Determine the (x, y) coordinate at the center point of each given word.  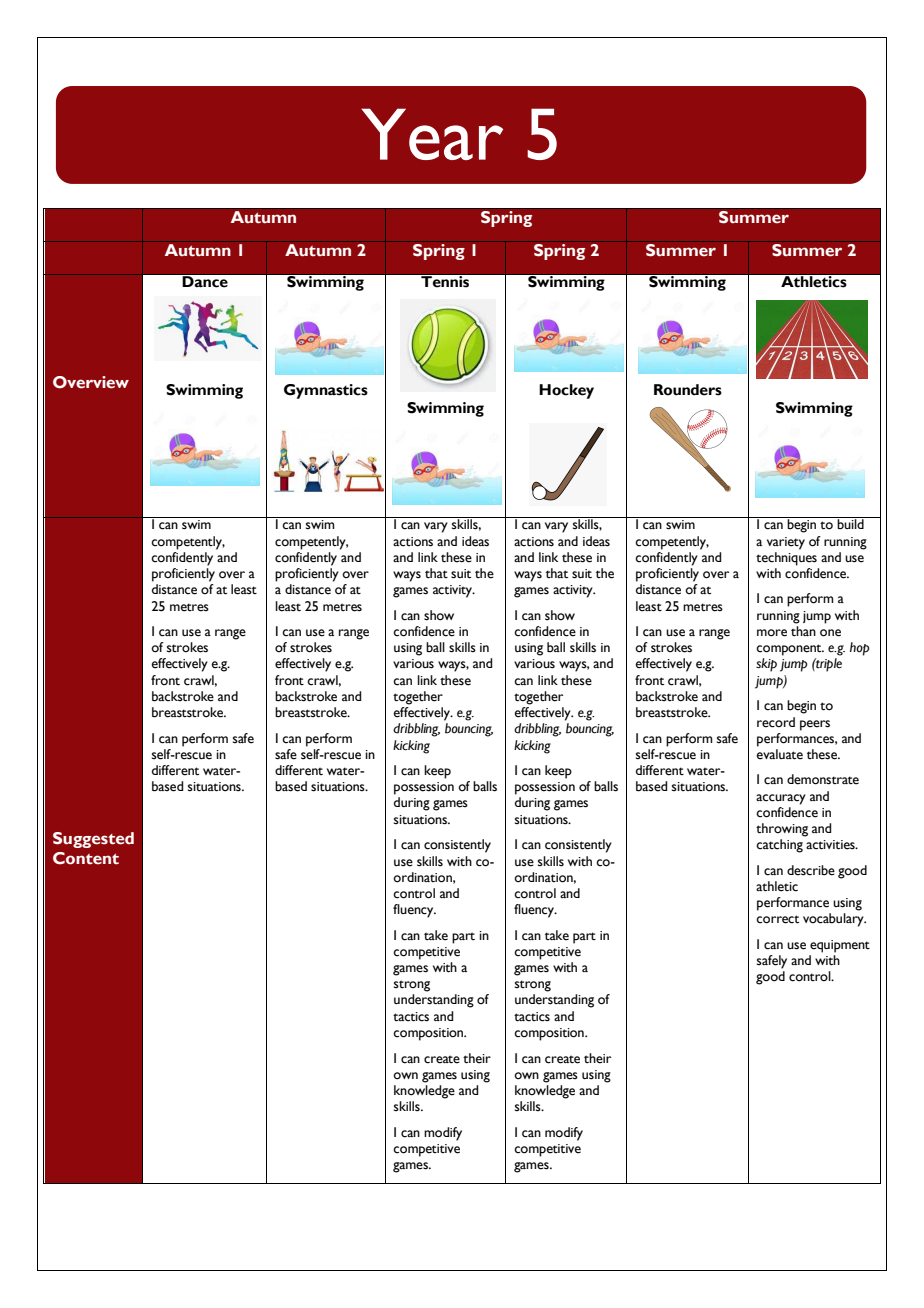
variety (786, 543)
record (776, 722)
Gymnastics (326, 391)
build (850, 523)
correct (777, 919)
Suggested (93, 840)
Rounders (688, 390)
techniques (786, 559)
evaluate (780, 754)
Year (432, 134)
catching (779, 846)
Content (86, 858)
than (803, 631)
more (772, 633)
